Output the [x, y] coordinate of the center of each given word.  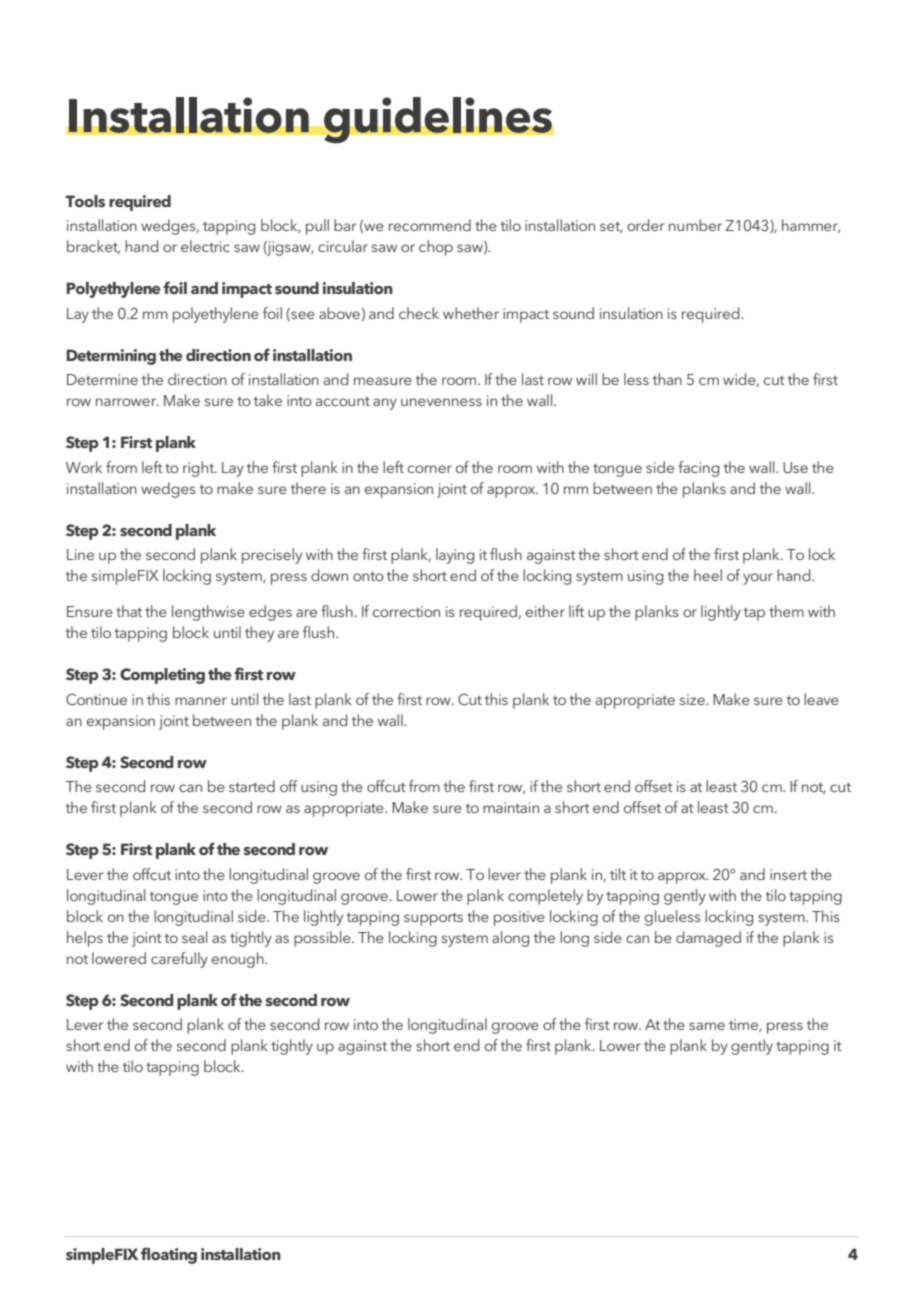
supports [433, 919]
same [707, 1026]
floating [169, 1255]
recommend [430, 225]
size [693, 699]
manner [201, 701]
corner [430, 469]
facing [698, 469]
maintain [511, 807]
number [695, 225]
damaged [708, 939]
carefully [179, 960]
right [199, 469]
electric [205, 246]
